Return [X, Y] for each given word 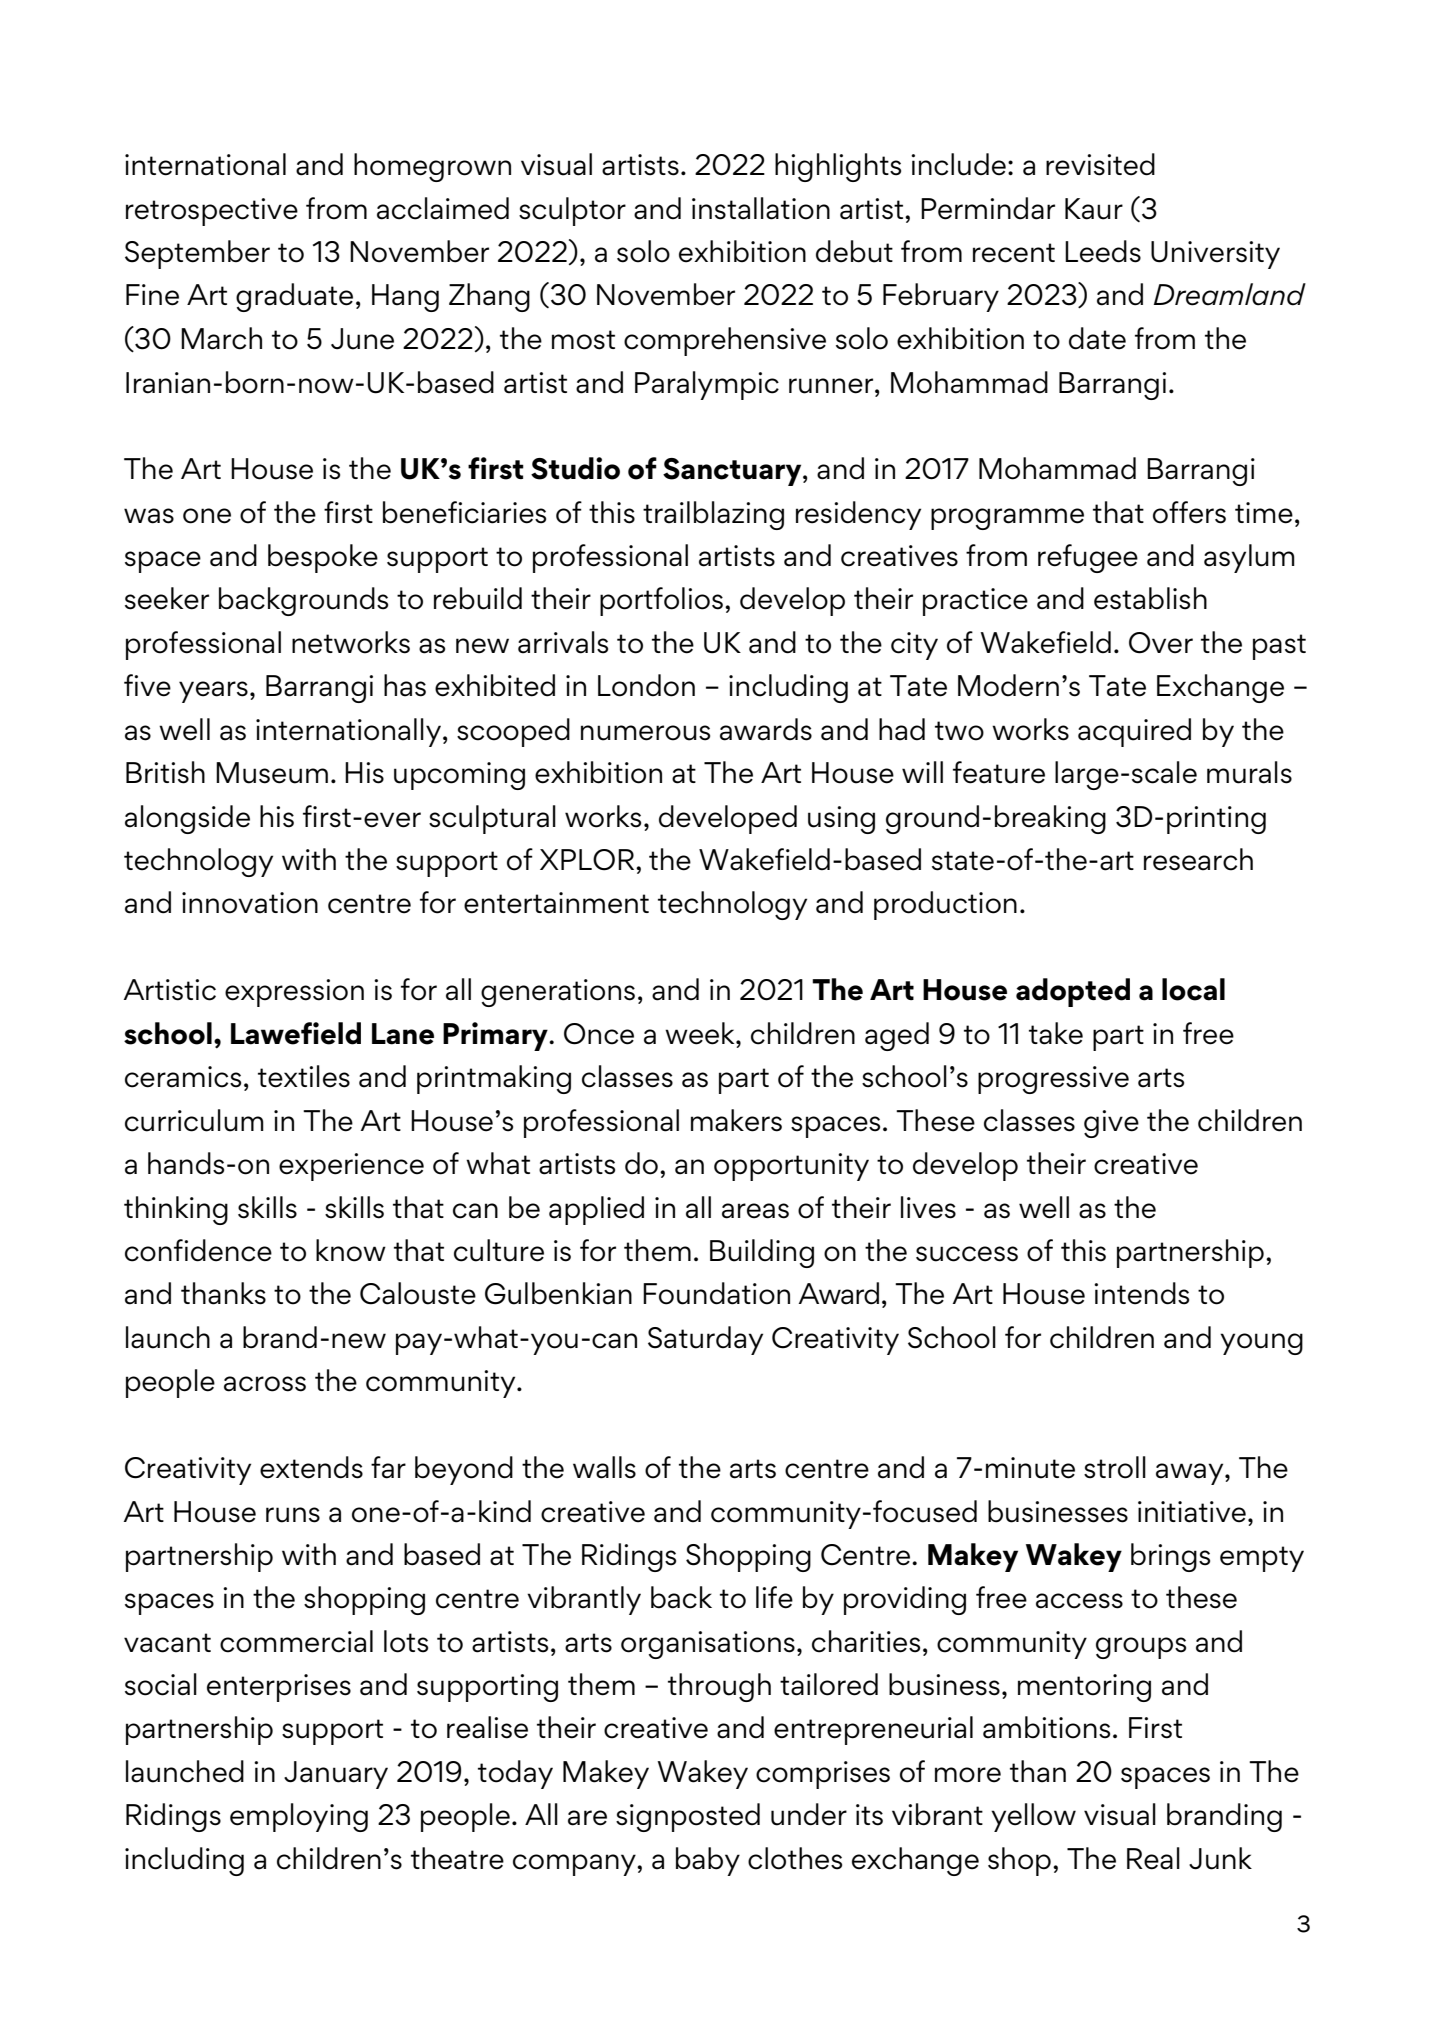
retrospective [212, 212]
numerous [645, 733]
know [351, 1250]
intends [1141, 1293]
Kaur [1094, 209]
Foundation [716, 1293]
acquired [1134, 732]
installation [761, 208]
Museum [272, 773]
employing [299, 1817]
